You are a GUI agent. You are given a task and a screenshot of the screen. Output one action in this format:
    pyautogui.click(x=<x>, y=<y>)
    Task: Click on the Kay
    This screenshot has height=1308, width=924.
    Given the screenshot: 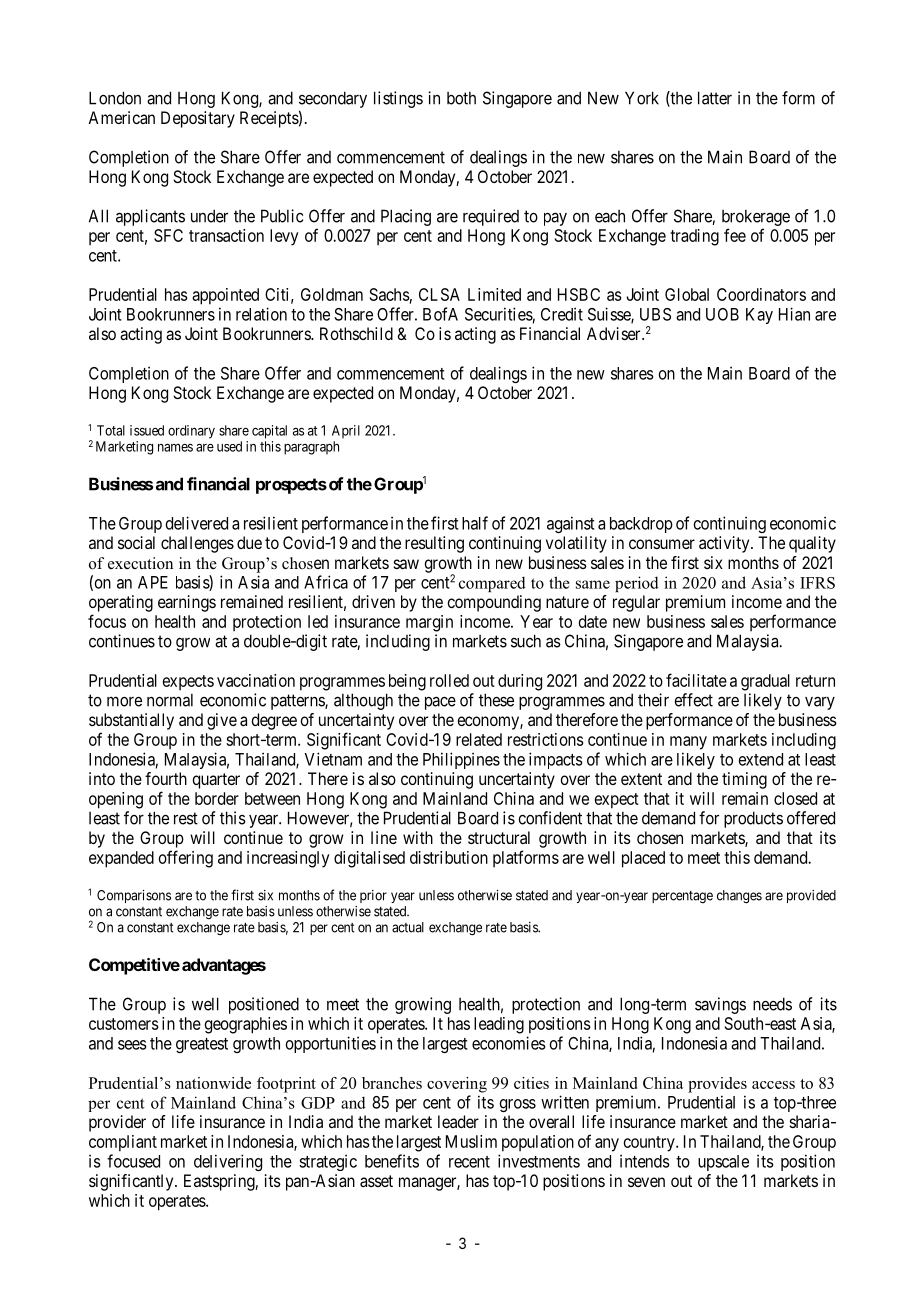 What is the action you would take?
    pyautogui.click(x=759, y=316)
